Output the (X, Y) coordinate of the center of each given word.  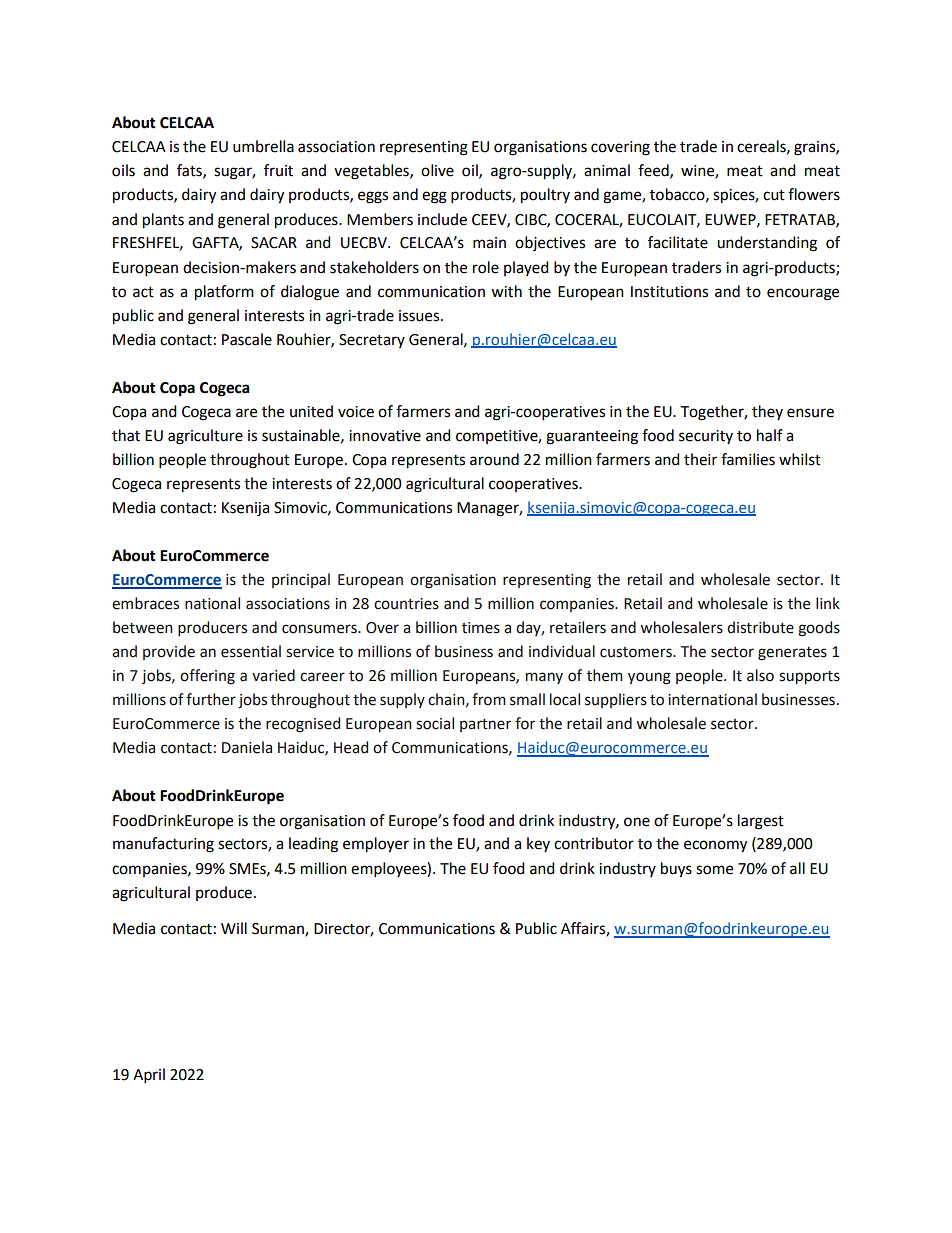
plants (163, 221)
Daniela (247, 747)
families (748, 459)
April (149, 1076)
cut (774, 195)
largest (761, 822)
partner (485, 725)
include (442, 219)
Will (234, 928)
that (126, 435)
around (494, 459)
